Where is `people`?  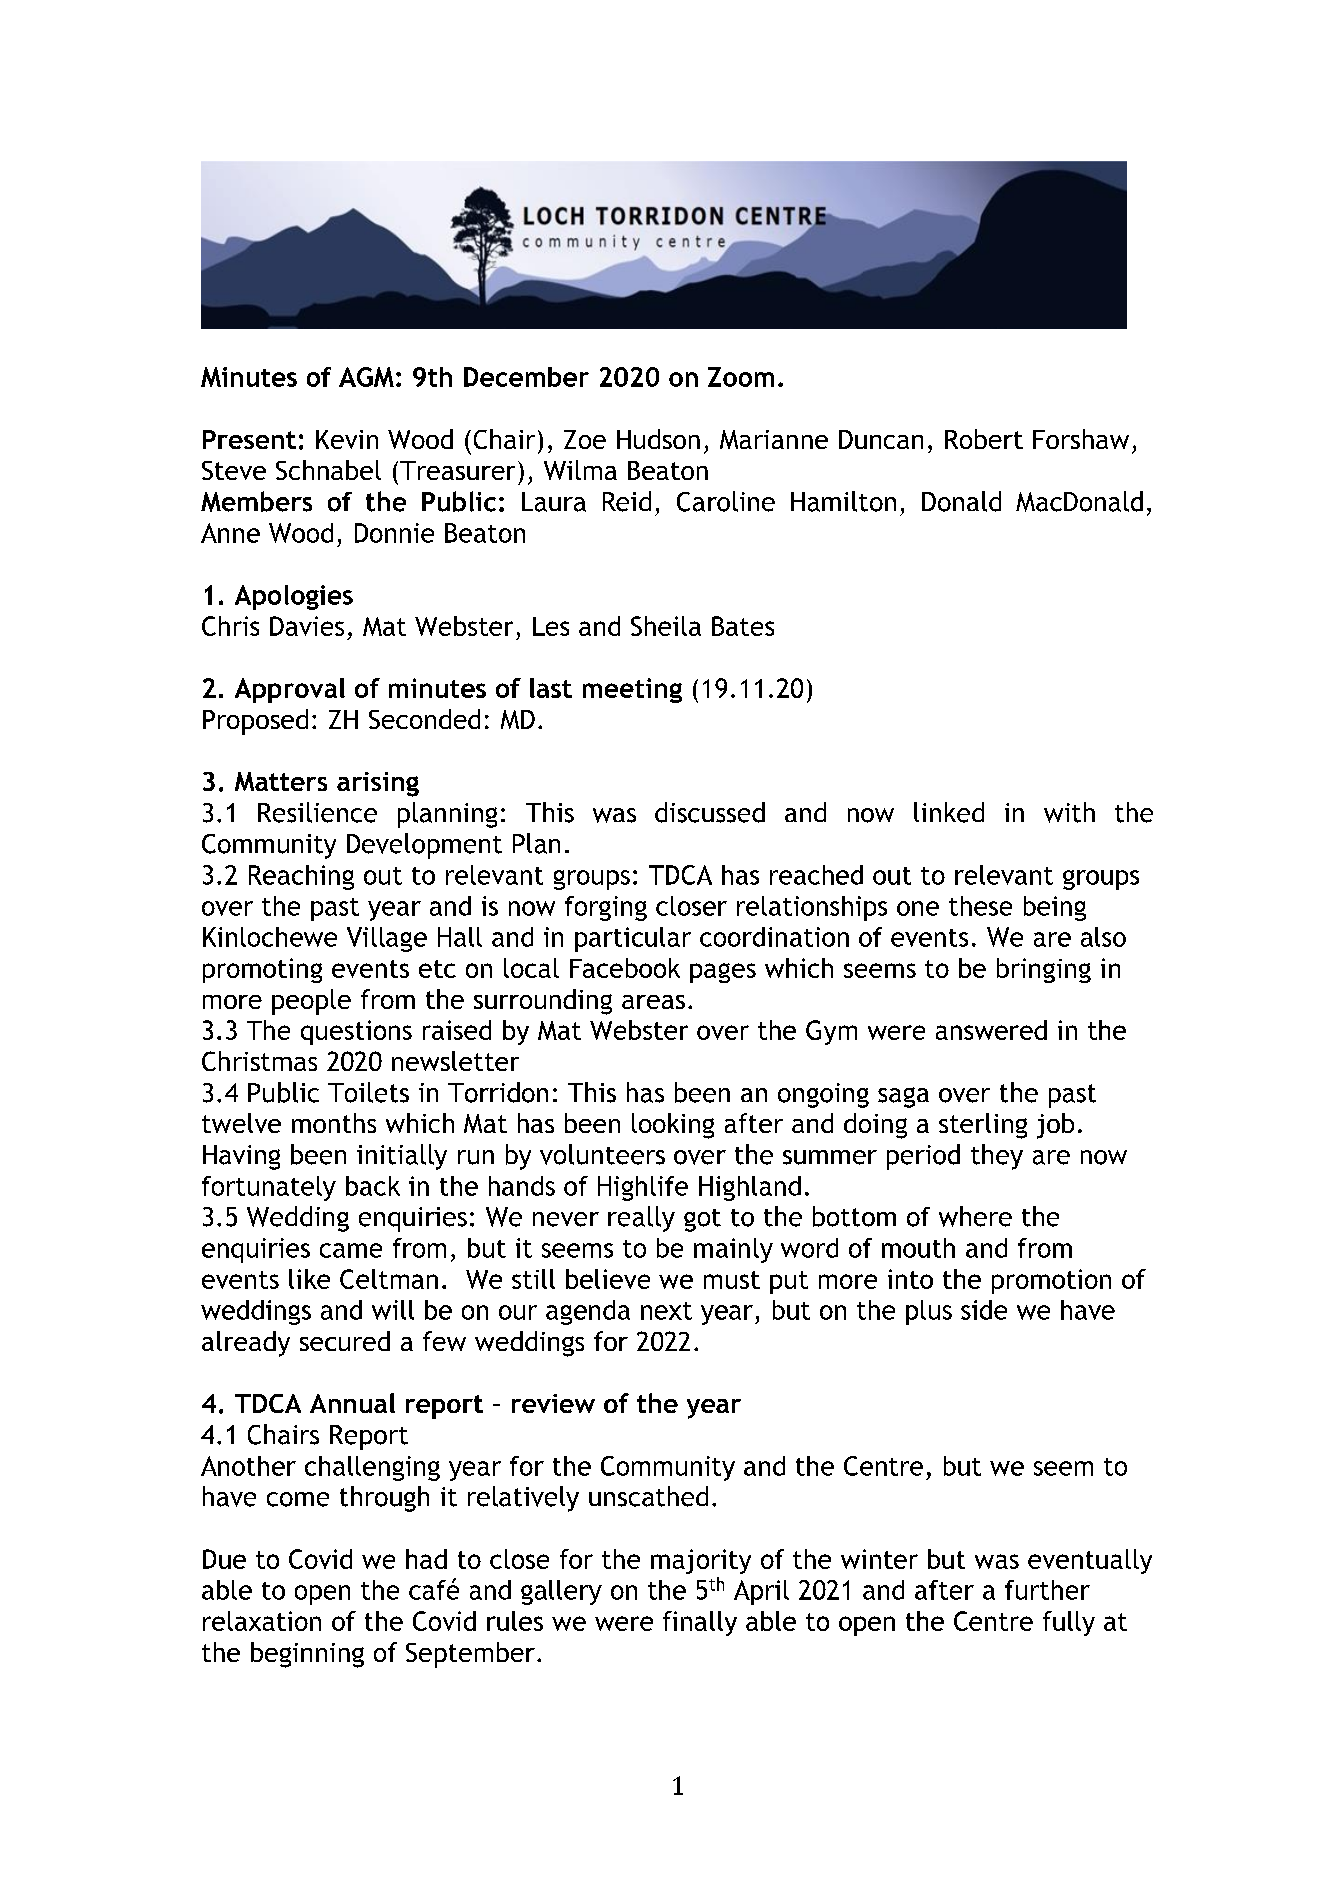 people is located at coordinates (311, 1002).
